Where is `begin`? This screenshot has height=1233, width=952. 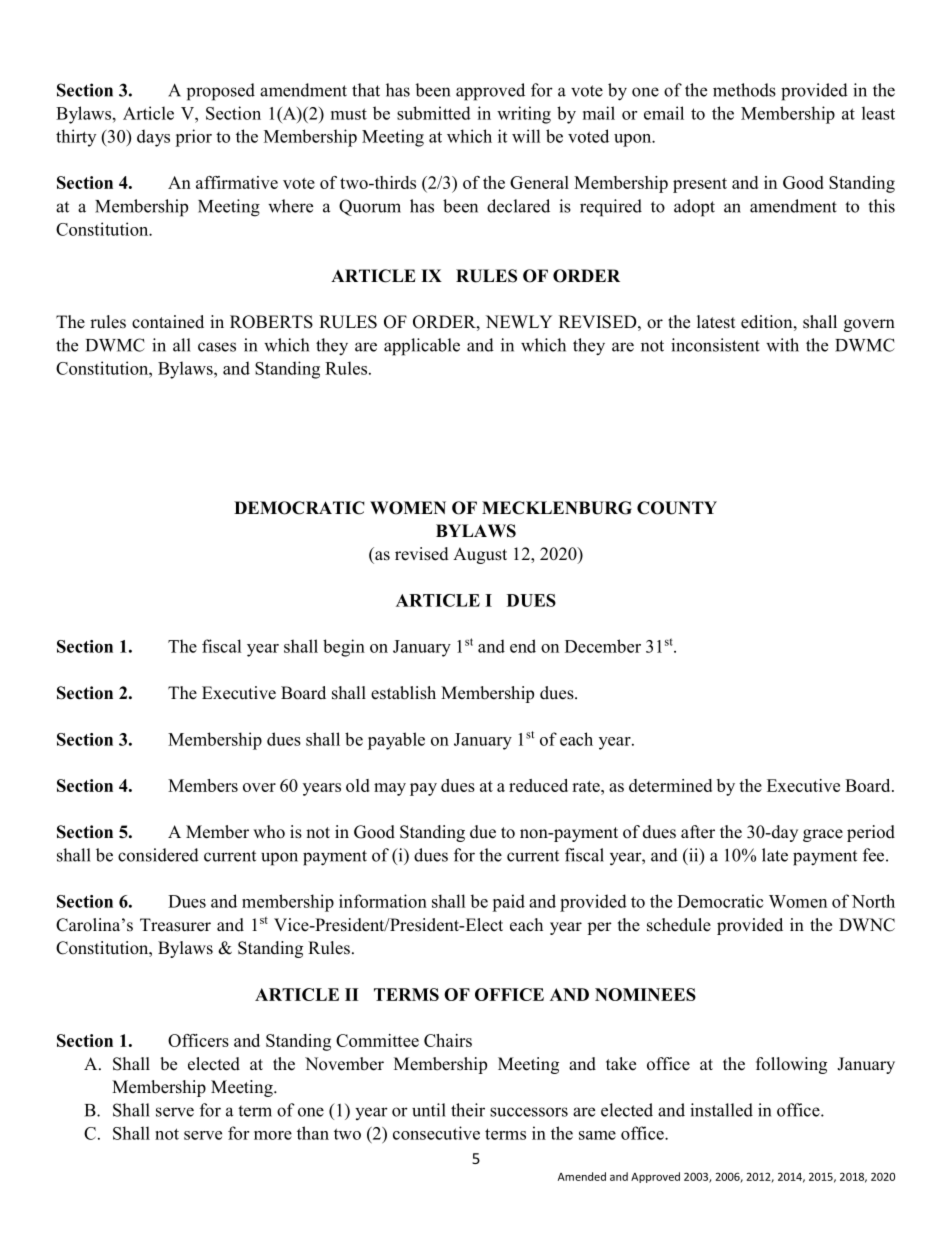 begin is located at coordinates (344, 648).
